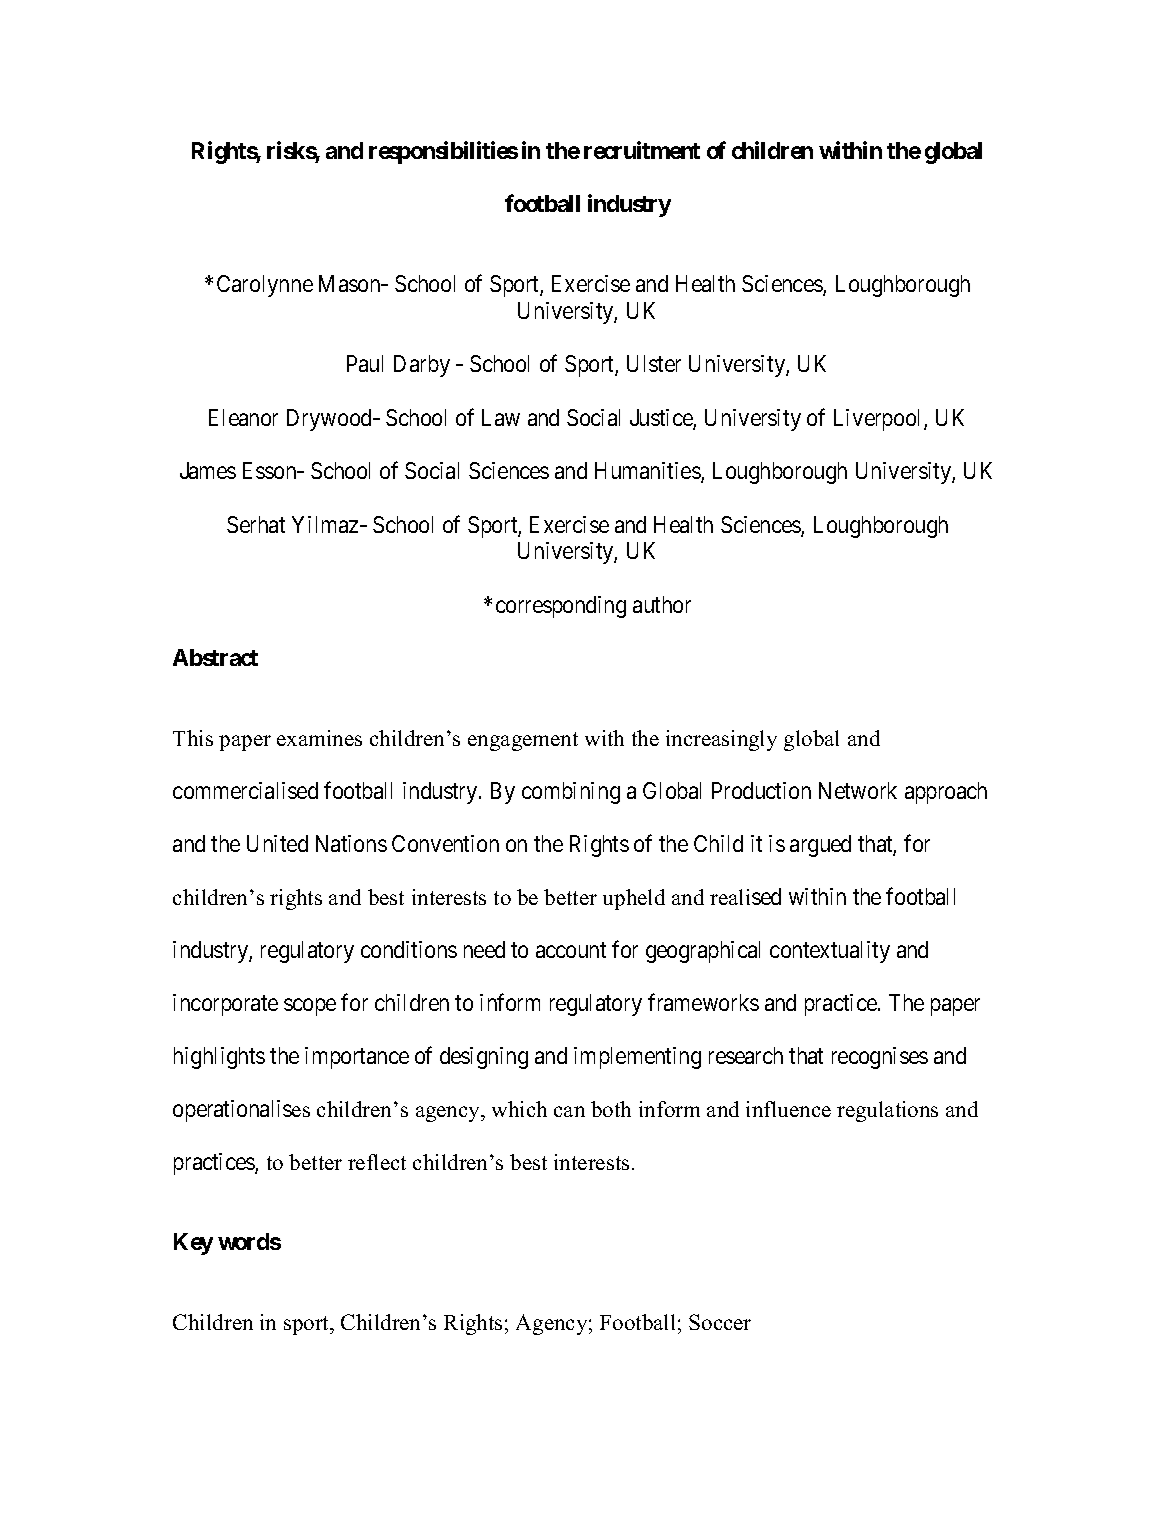 The image size is (1176, 1522). What do you see at coordinates (720, 1322) in the screenshot?
I see `Soccer` at bounding box center [720, 1322].
